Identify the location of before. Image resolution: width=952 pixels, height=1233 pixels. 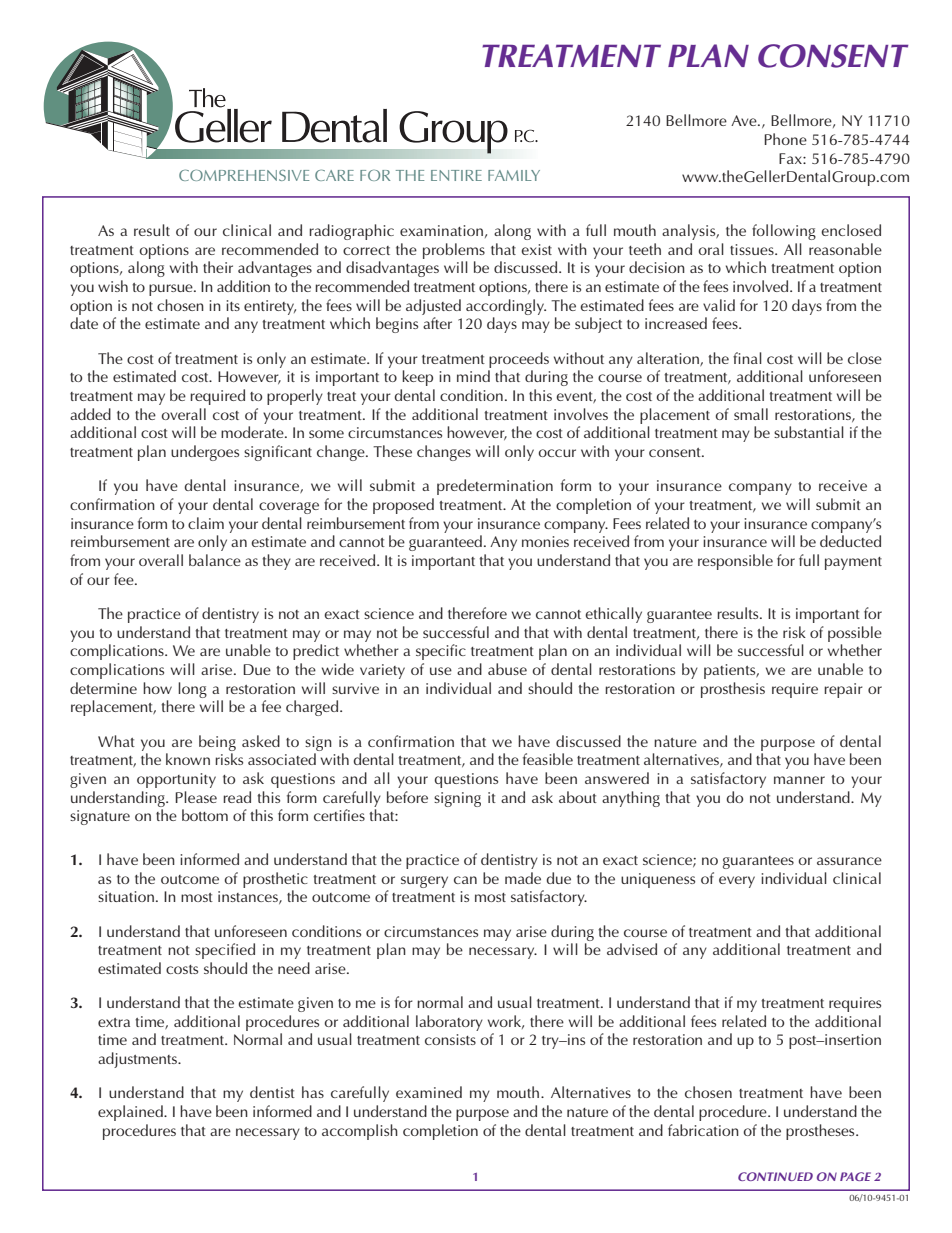
(407, 797).
